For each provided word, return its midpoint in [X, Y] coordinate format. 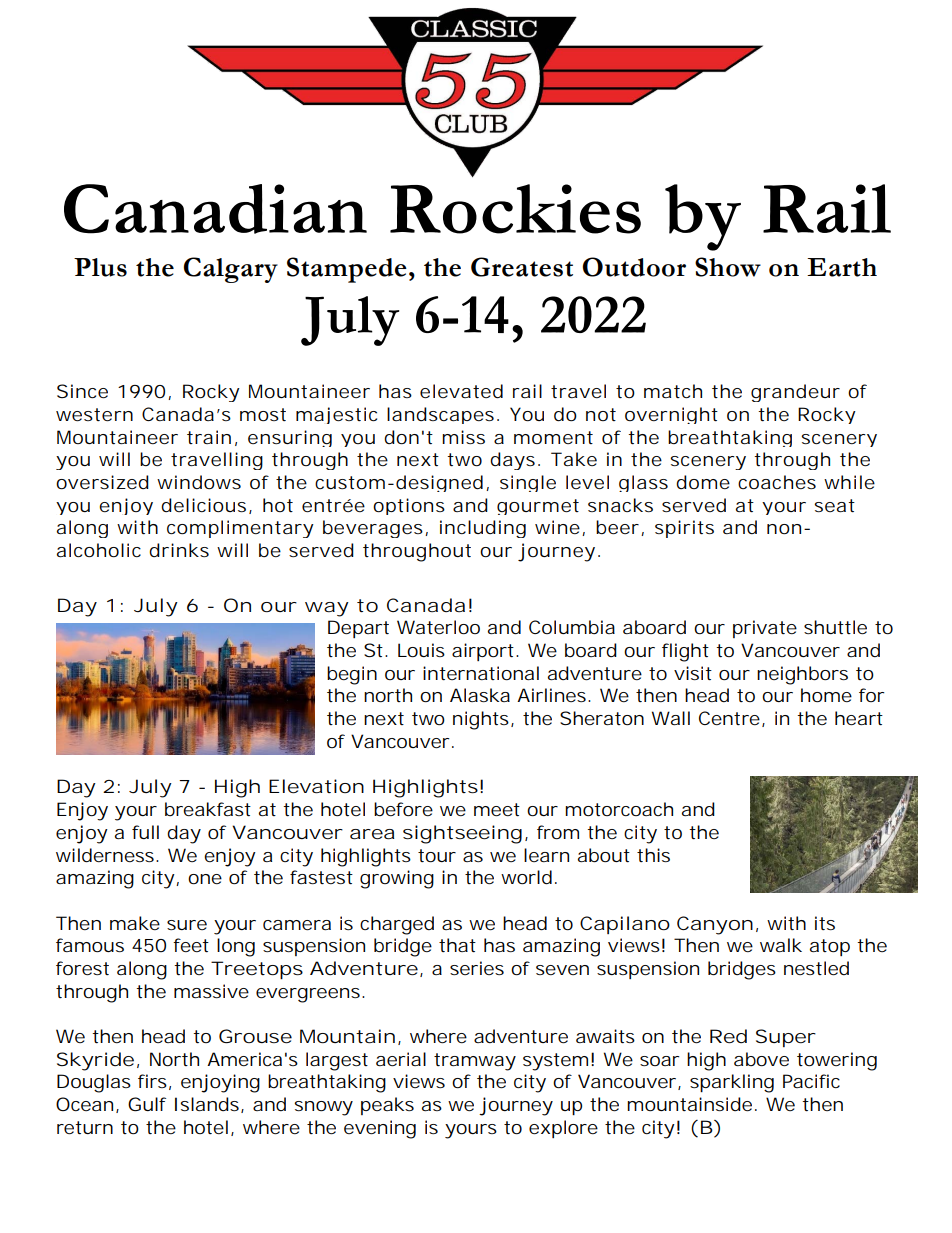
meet [497, 809]
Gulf [147, 1104]
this [653, 855]
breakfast [208, 809]
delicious [203, 505]
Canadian [215, 209]
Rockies [515, 209]
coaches [777, 482]
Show [728, 267]
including [483, 529]
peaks [387, 1106]
